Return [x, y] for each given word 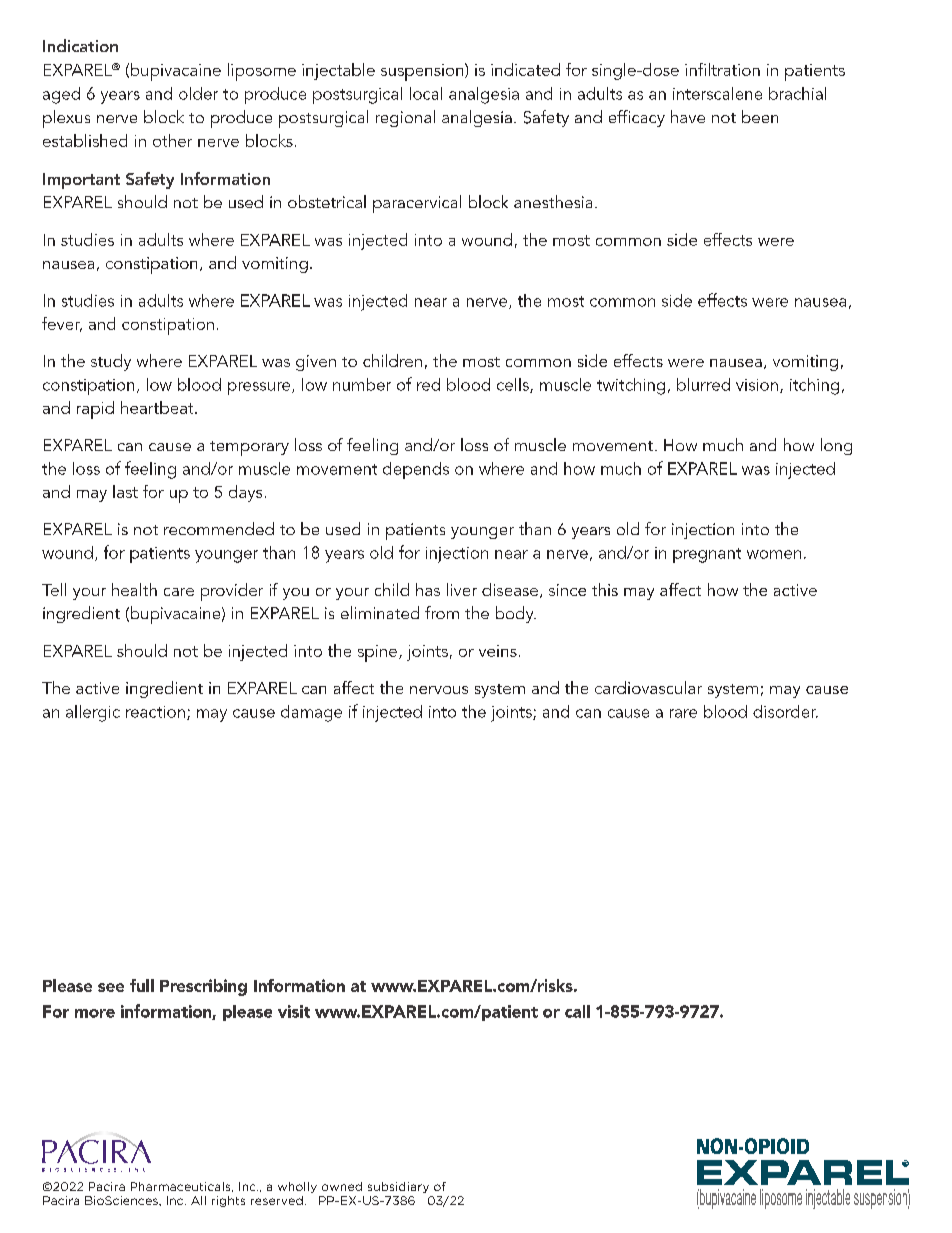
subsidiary [398, 1187]
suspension [423, 72]
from [442, 612]
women [774, 554]
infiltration [722, 69]
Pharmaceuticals [182, 1187]
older [198, 93]
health [134, 589]
